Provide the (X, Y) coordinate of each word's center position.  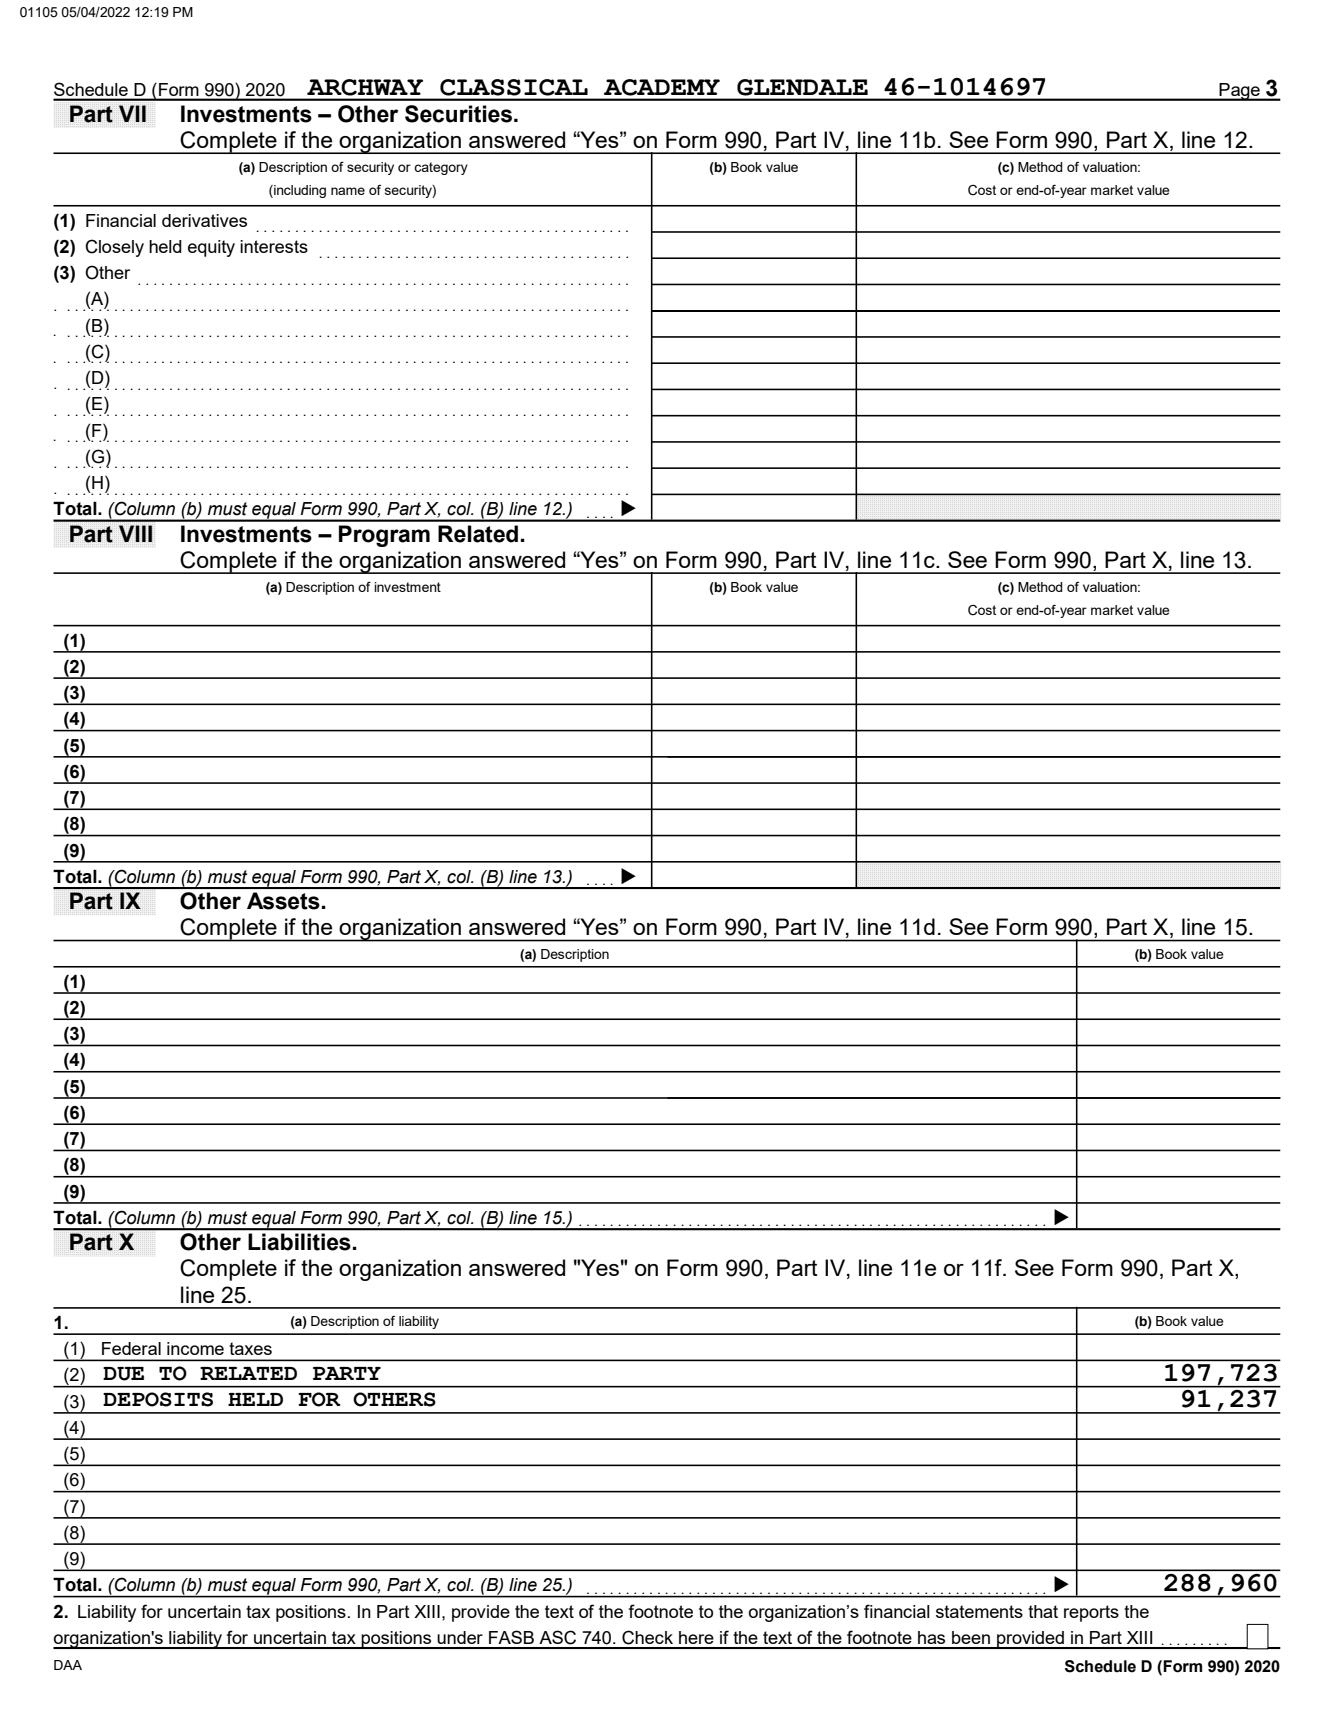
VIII (135, 533)
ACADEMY (662, 87)
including (299, 191)
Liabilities (299, 1242)
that (1043, 1611)
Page (1240, 92)
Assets (283, 901)
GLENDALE (802, 87)
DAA (68, 1665)
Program (384, 536)
